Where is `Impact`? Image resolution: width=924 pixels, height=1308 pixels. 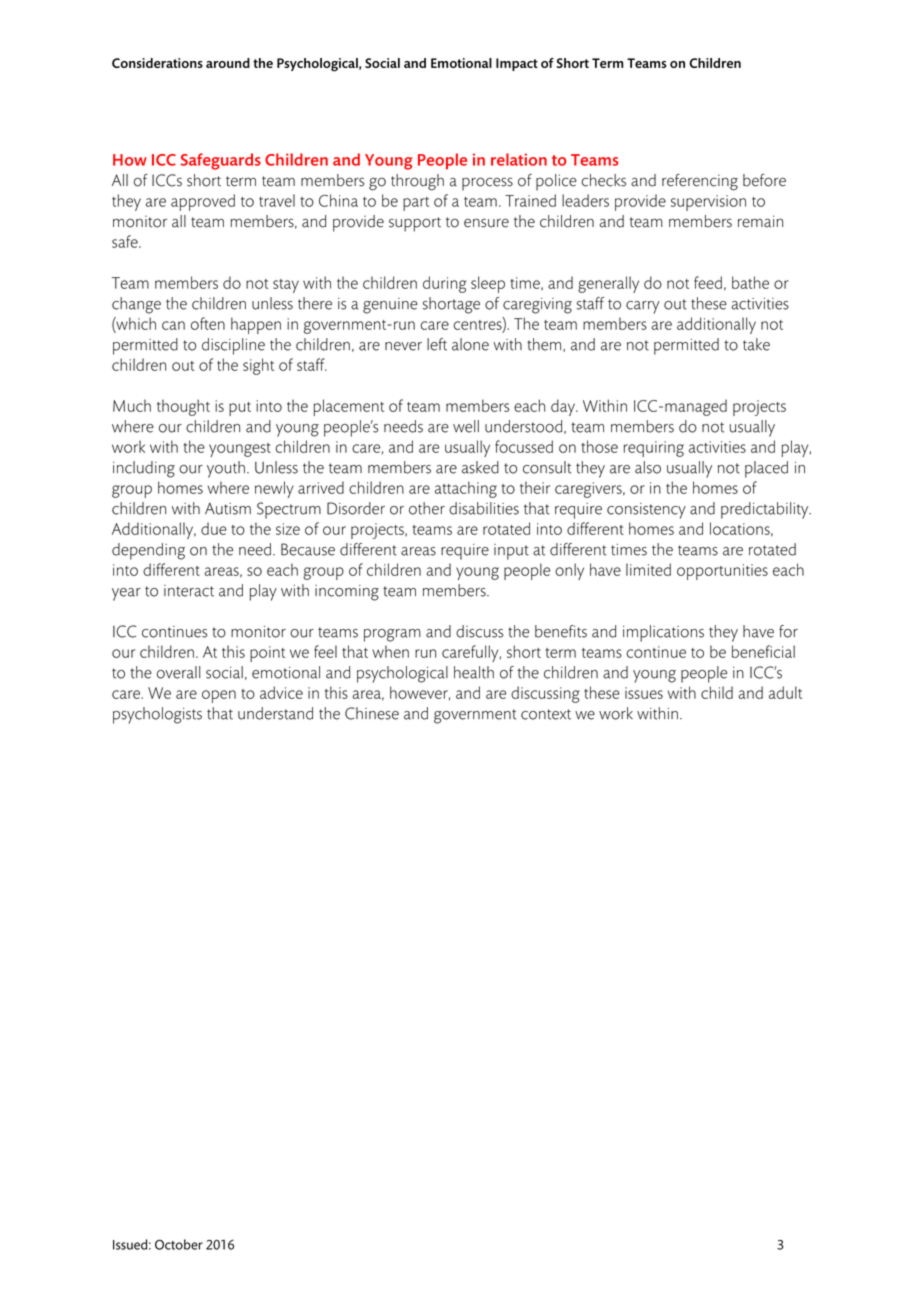
Impact is located at coordinates (517, 64).
